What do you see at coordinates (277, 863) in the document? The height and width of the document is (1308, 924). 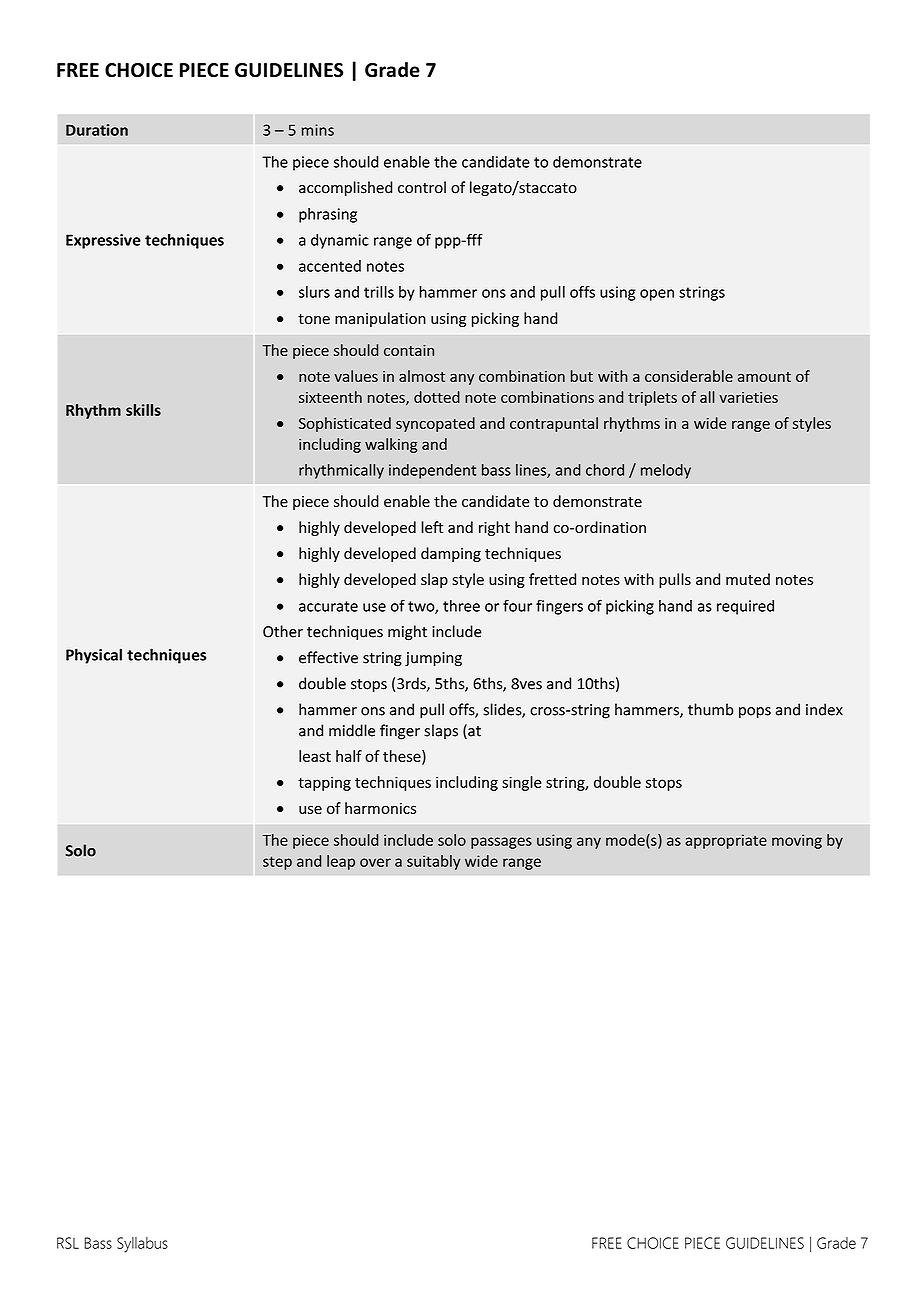 I see `step` at bounding box center [277, 863].
